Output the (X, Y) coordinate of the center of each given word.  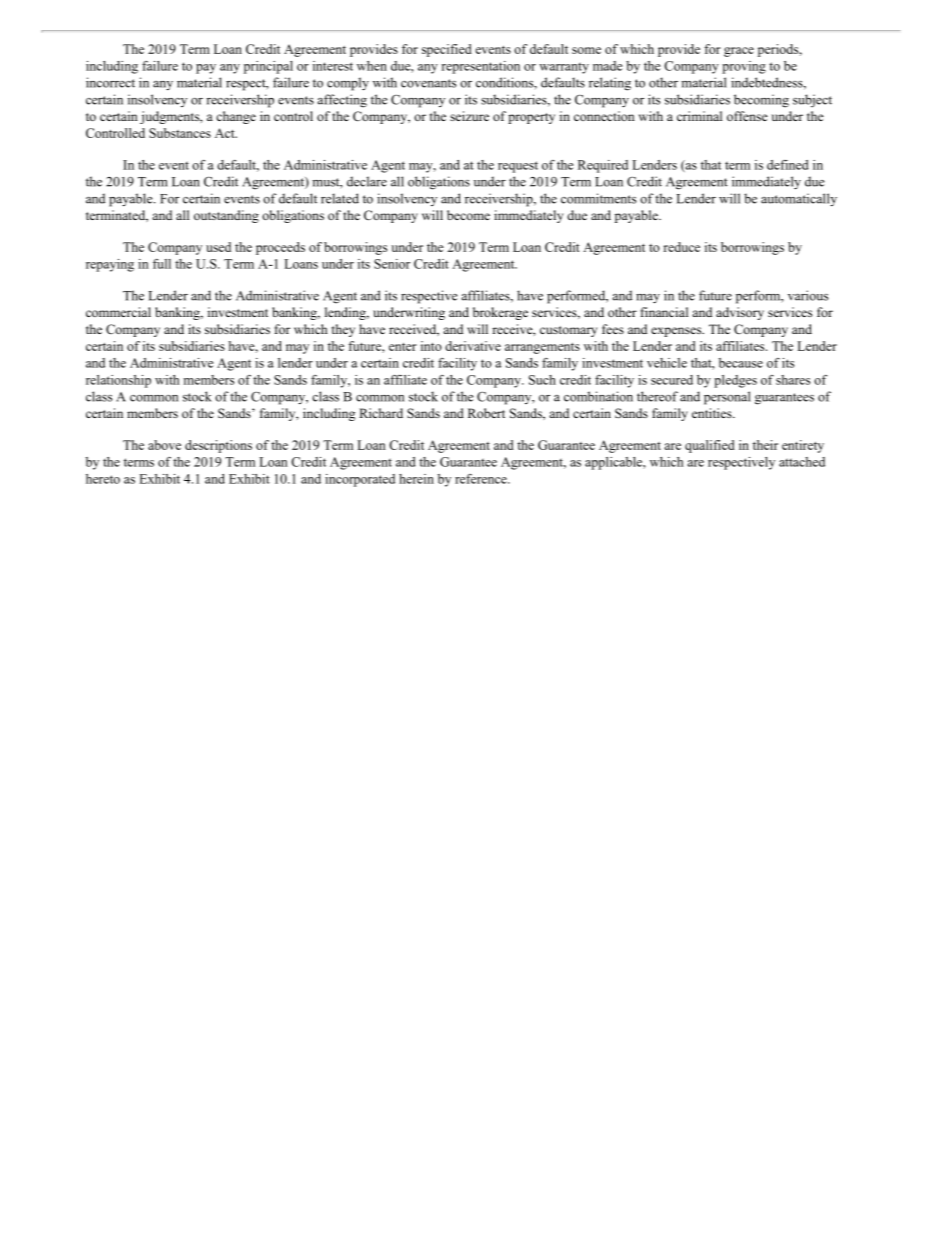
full (162, 264)
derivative (473, 346)
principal (268, 67)
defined (787, 165)
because (741, 363)
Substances (180, 133)
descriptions (218, 446)
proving (744, 67)
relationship (118, 381)
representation (480, 67)
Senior (392, 264)
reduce (682, 247)
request (518, 167)
